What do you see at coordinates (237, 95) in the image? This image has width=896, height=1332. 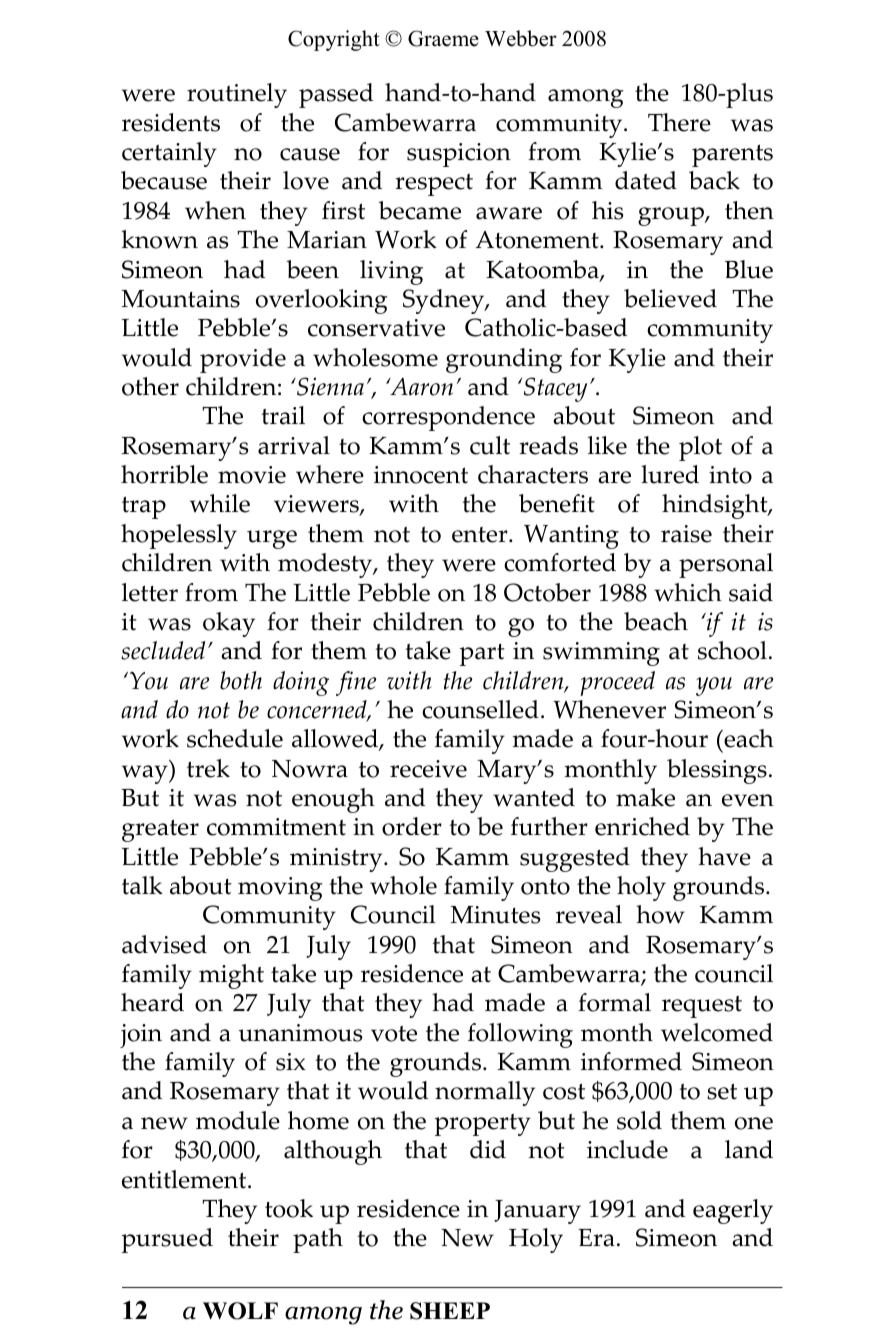 I see `routinely` at bounding box center [237, 95].
